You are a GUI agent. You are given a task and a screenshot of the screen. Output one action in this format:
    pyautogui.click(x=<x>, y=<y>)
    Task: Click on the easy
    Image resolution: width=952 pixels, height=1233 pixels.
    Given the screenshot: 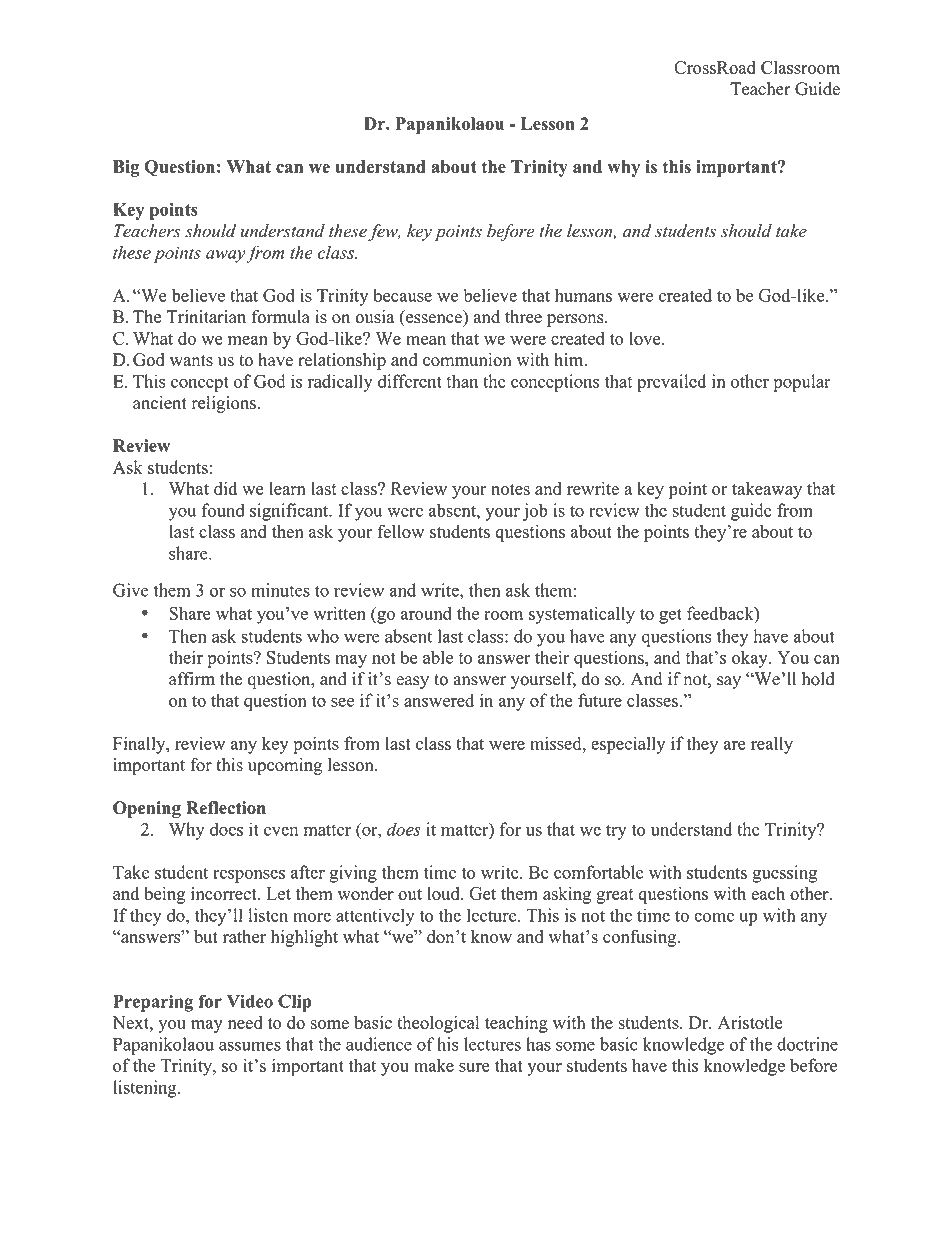 What is the action you would take?
    pyautogui.click(x=412, y=682)
